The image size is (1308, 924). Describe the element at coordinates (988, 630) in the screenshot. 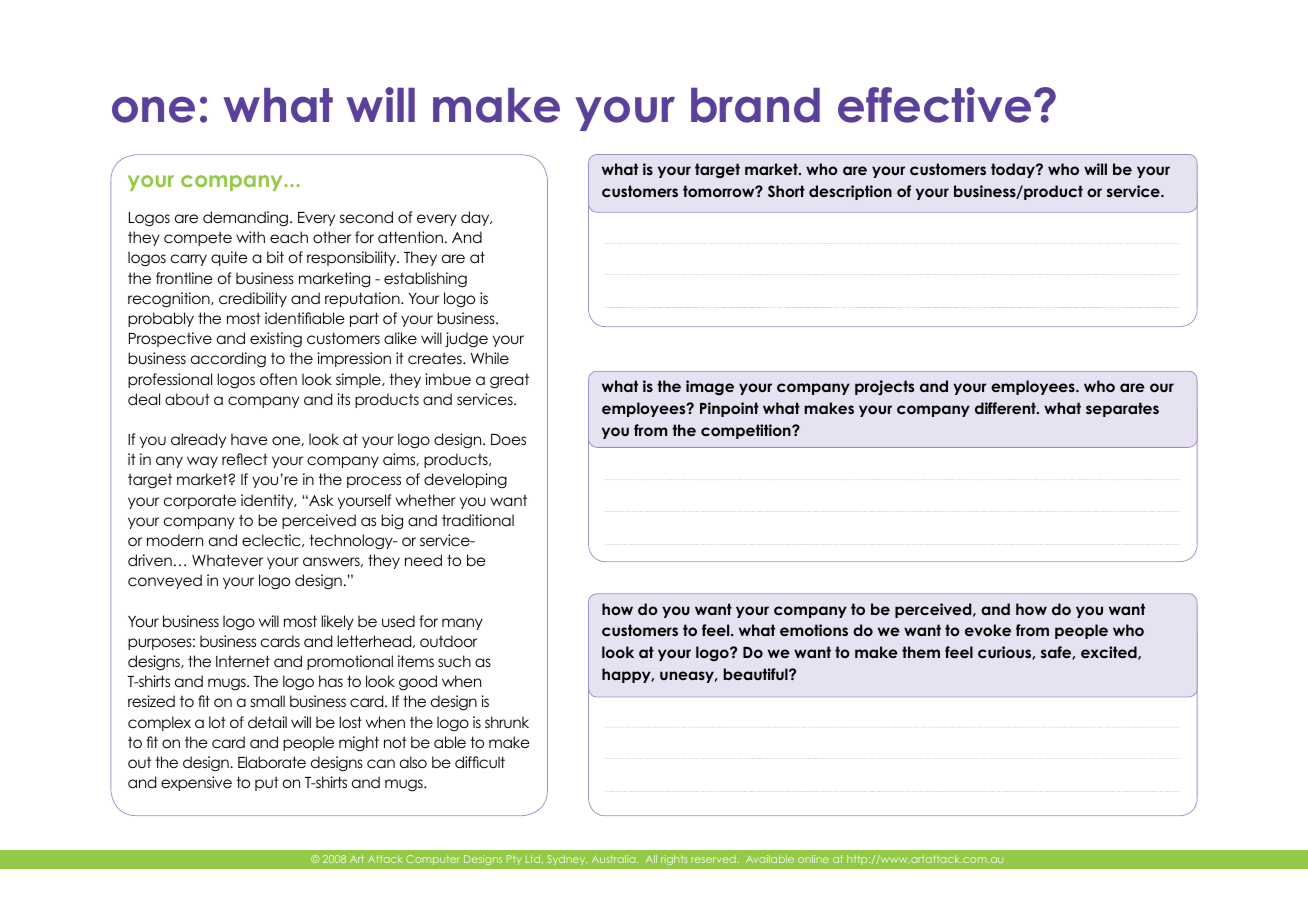

I see `evoke` at that location.
